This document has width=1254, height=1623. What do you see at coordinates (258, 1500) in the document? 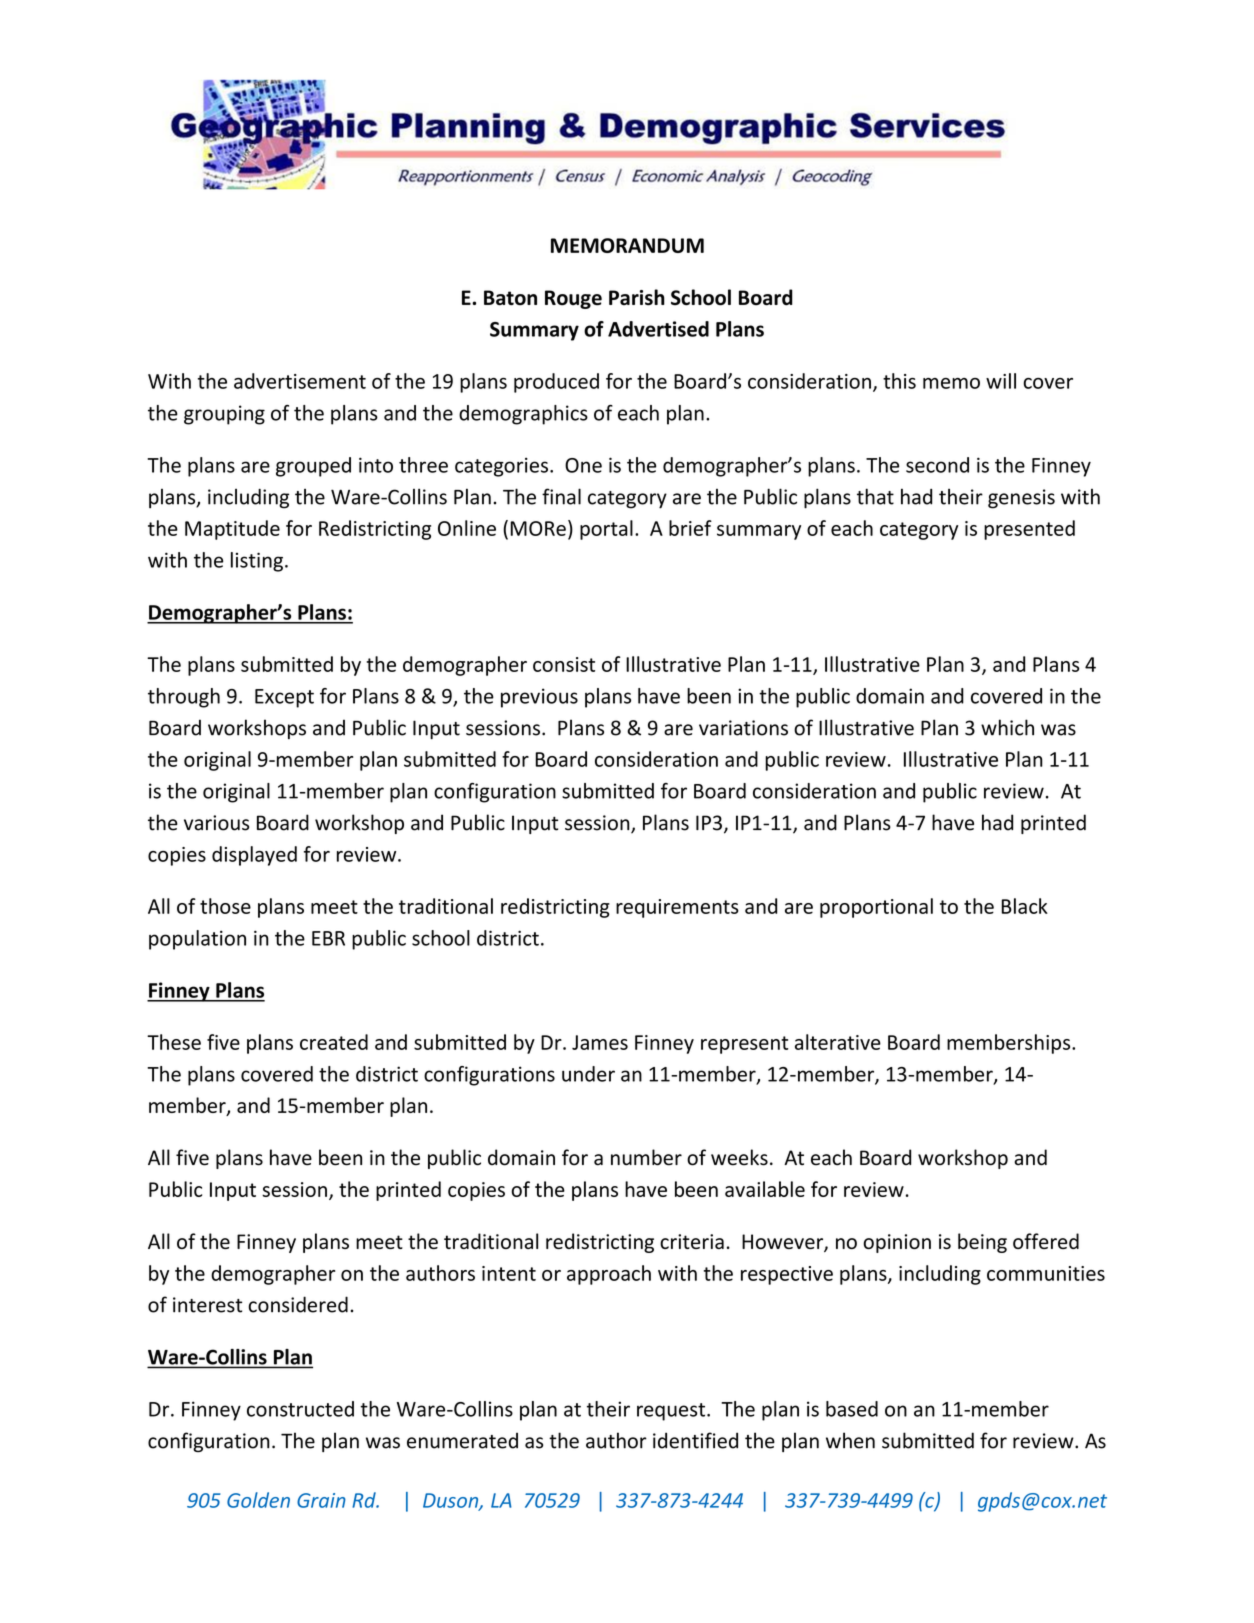
I see `Golden` at bounding box center [258, 1500].
